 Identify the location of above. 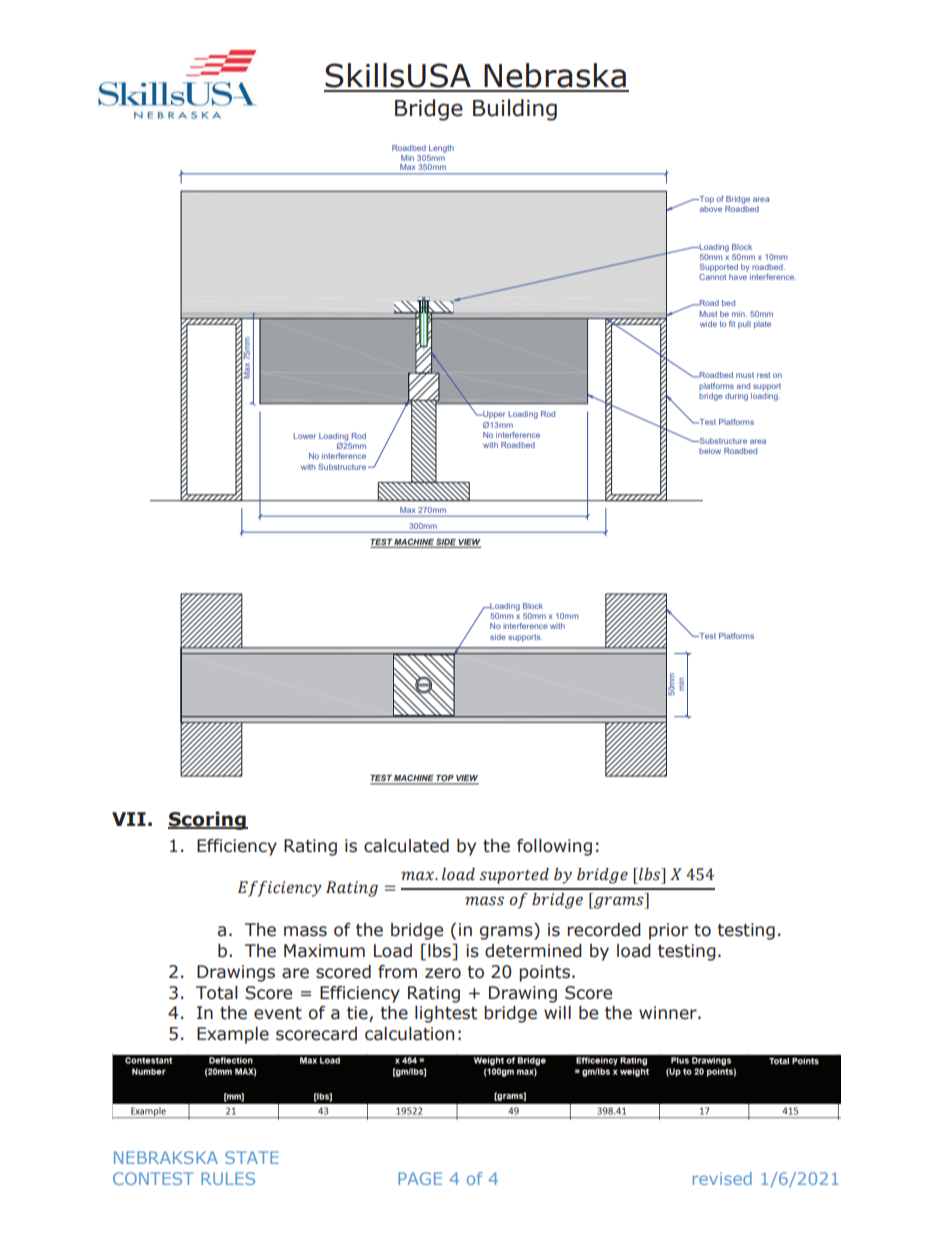
(711, 209).
